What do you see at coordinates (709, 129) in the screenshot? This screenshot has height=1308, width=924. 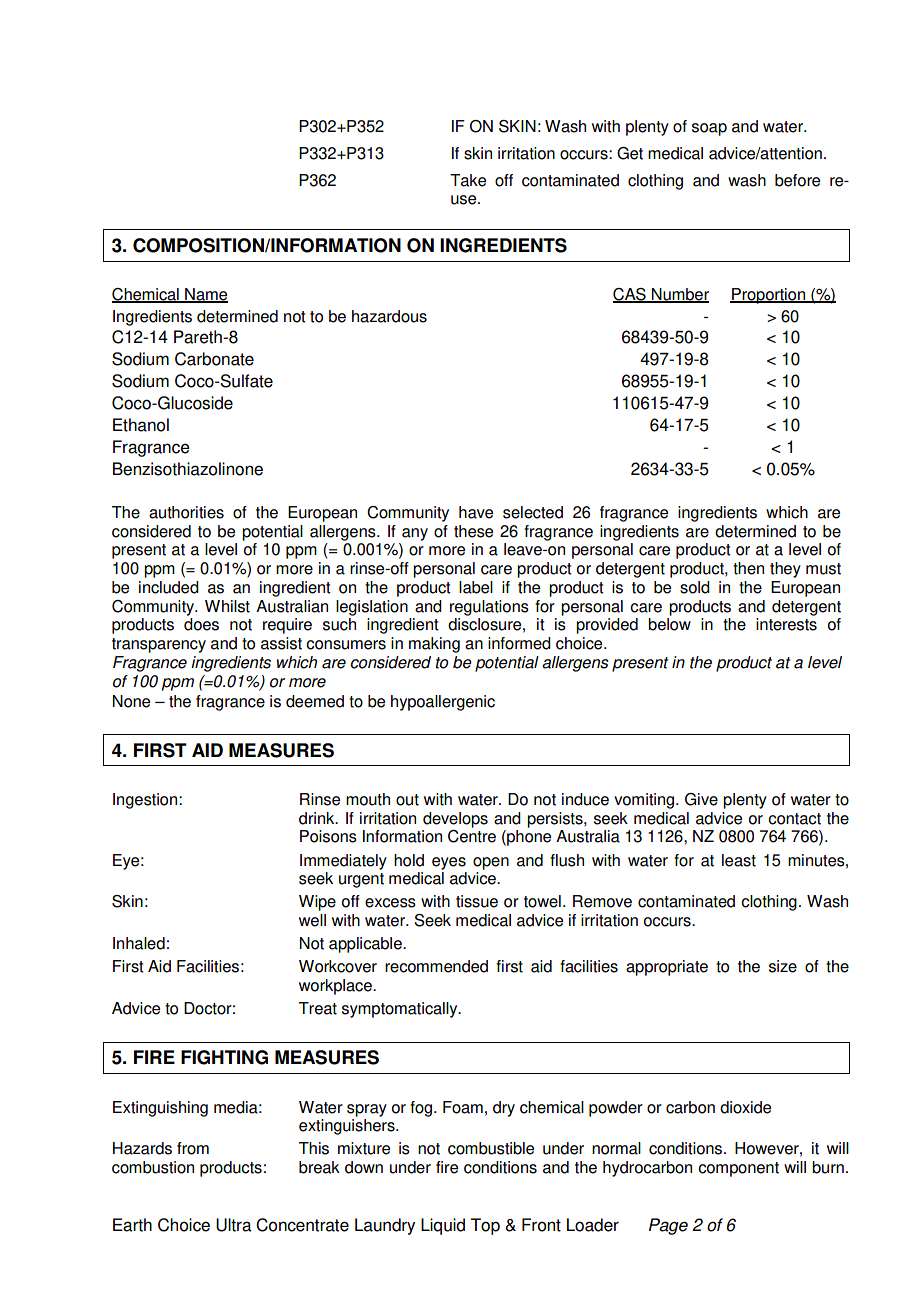 I see `soap` at bounding box center [709, 129].
